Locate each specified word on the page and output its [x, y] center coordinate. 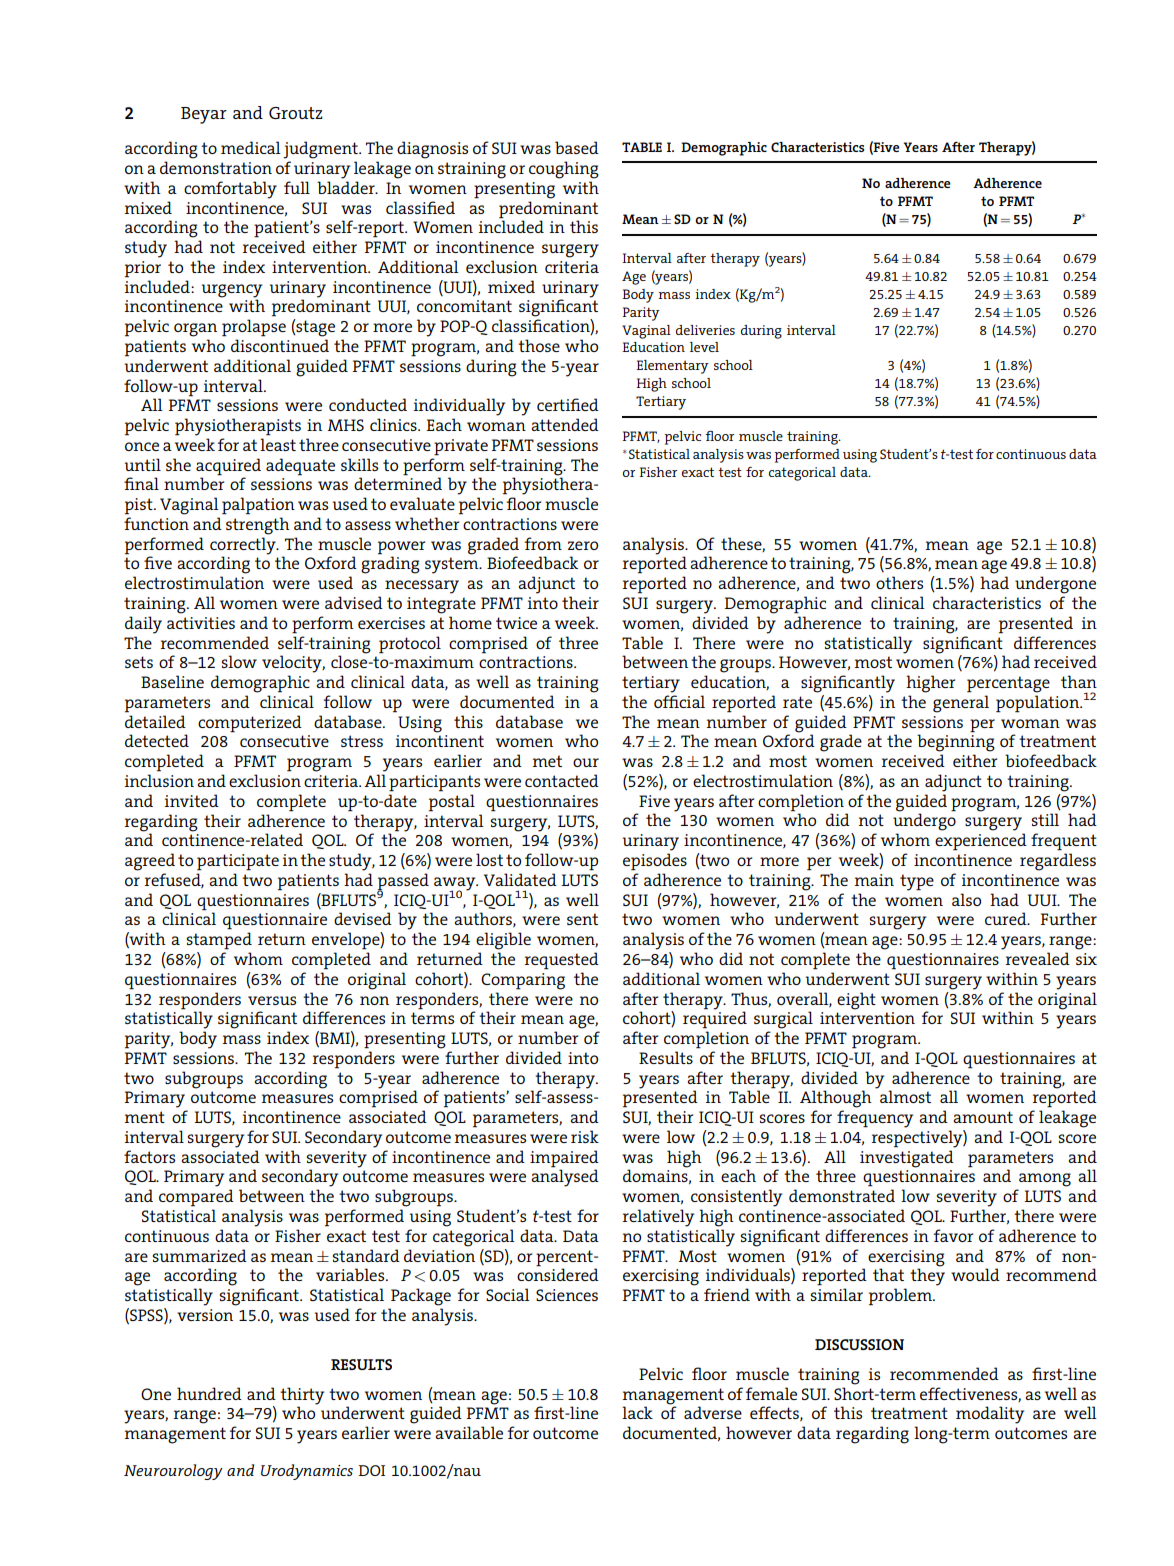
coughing [564, 170]
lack [637, 1412]
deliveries [705, 330]
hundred [209, 1393]
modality [990, 1415]
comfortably [230, 190]
